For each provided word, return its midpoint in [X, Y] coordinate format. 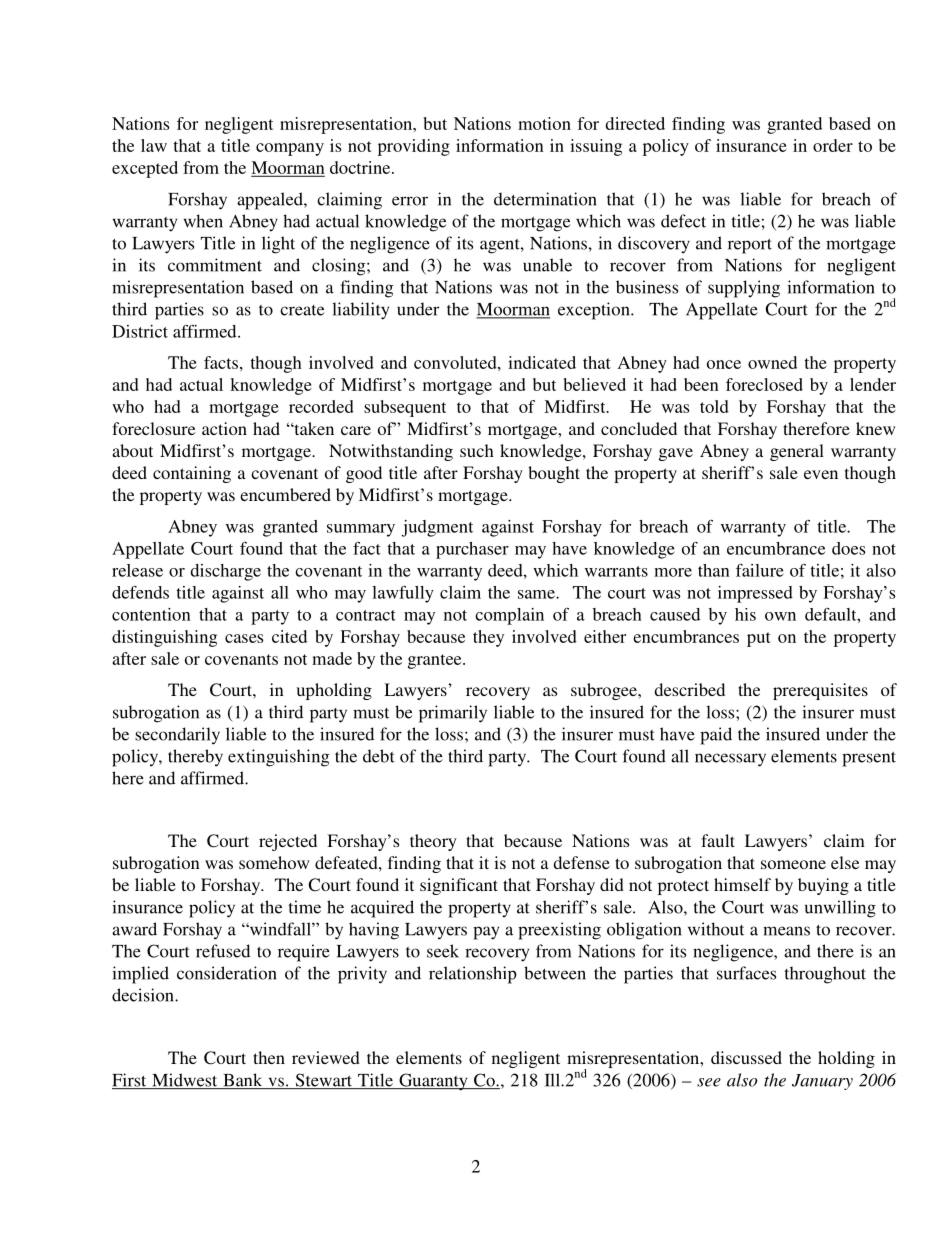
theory [433, 842]
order [833, 145]
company [290, 149]
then [269, 1057]
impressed [755, 594]
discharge [225, 572]
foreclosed [764, 384]
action [224, 428]
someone [793, 864]
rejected [288, 842]
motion [544, 123]
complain [509, 616]
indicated [542, 362]
